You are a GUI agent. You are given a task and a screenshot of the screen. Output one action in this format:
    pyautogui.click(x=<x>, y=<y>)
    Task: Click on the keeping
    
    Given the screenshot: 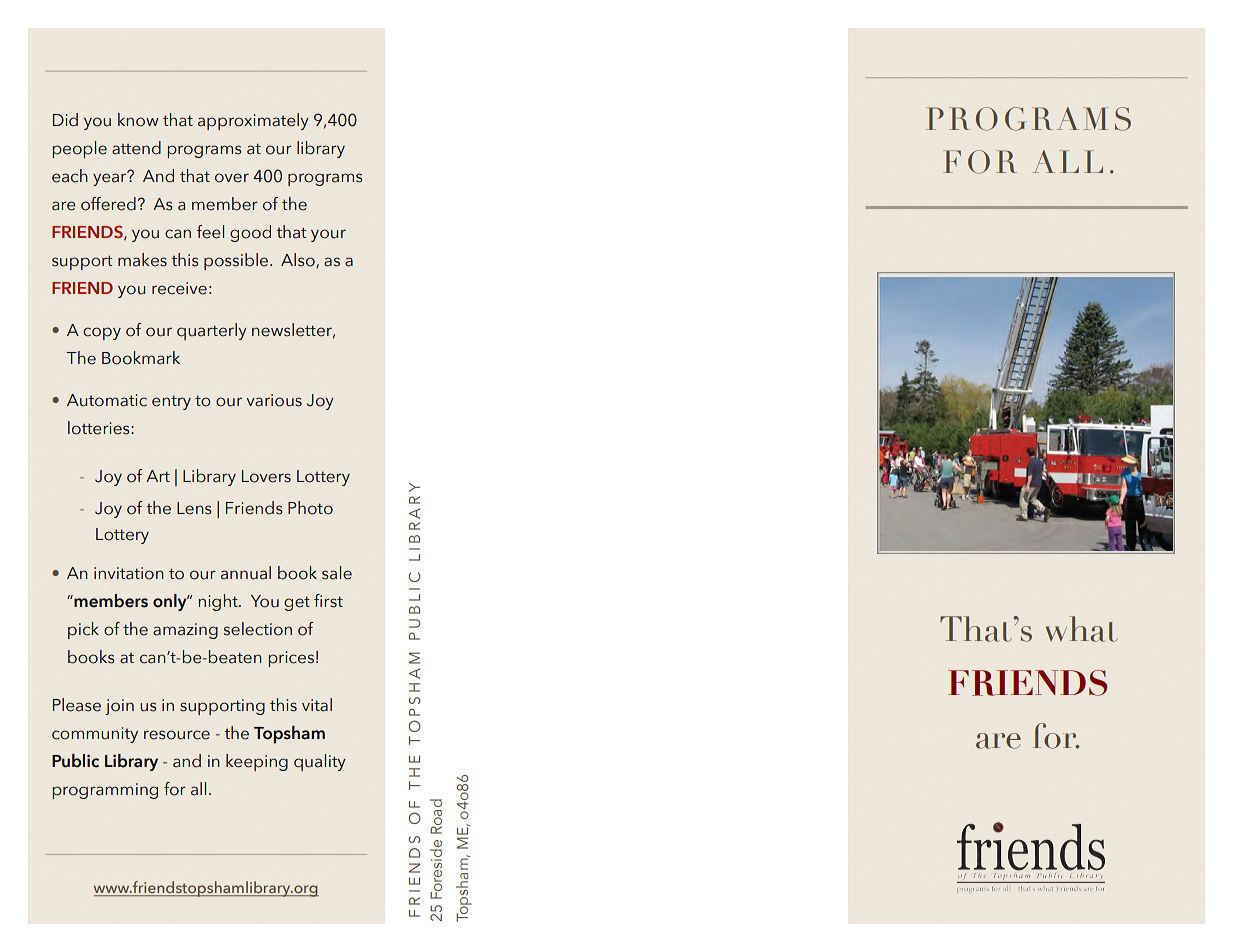 What is the action you would take?
    pyautogui.click(x=257, y=762)
